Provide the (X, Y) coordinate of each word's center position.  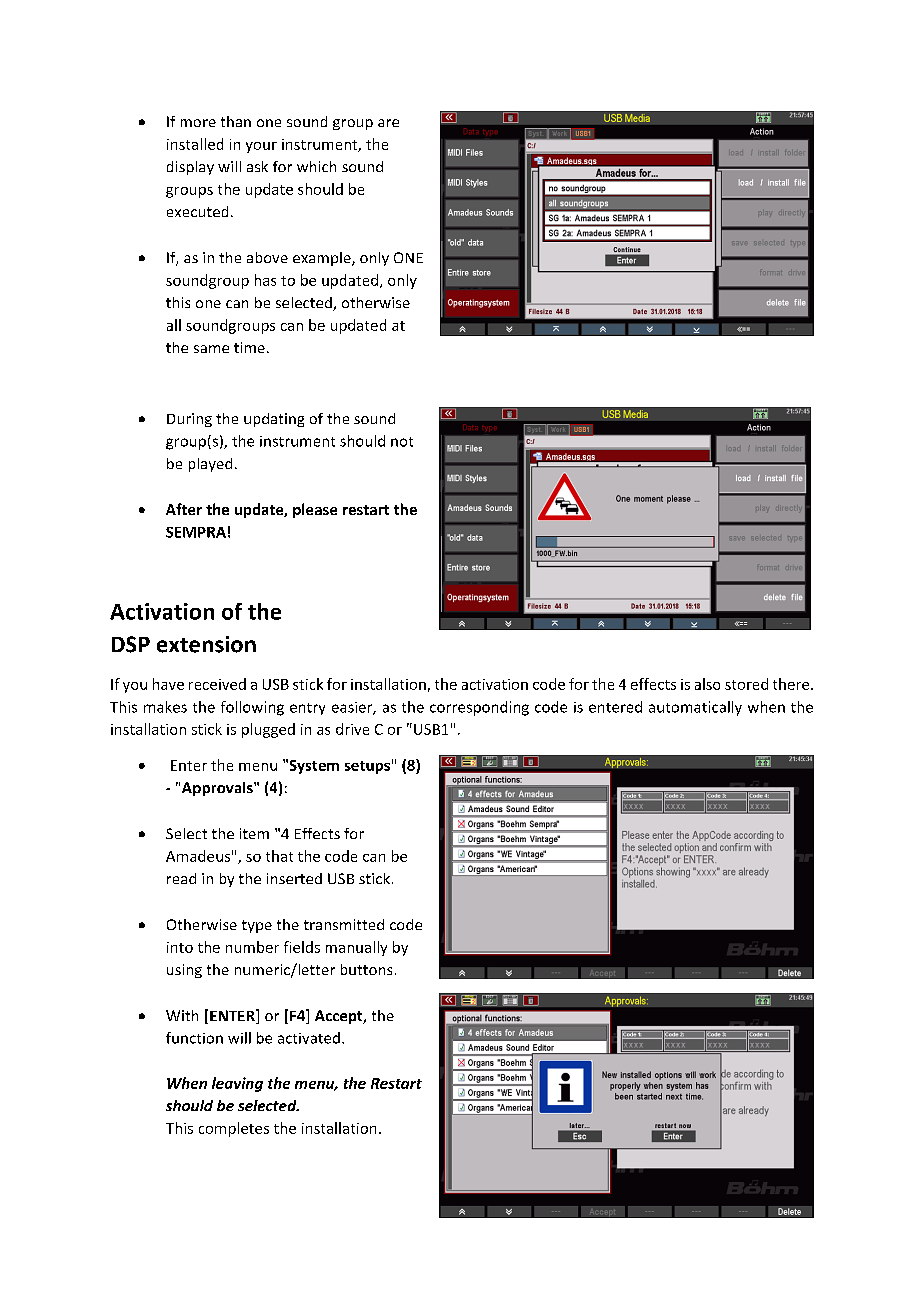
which (316, 166)
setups (367, 767)
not (402, 442)
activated (309, 1038)
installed (195, 144)
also (707, 684)
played (210, 465)
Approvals (218, 789)
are (388, 123)
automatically (695, 708)
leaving (237, 1084)
